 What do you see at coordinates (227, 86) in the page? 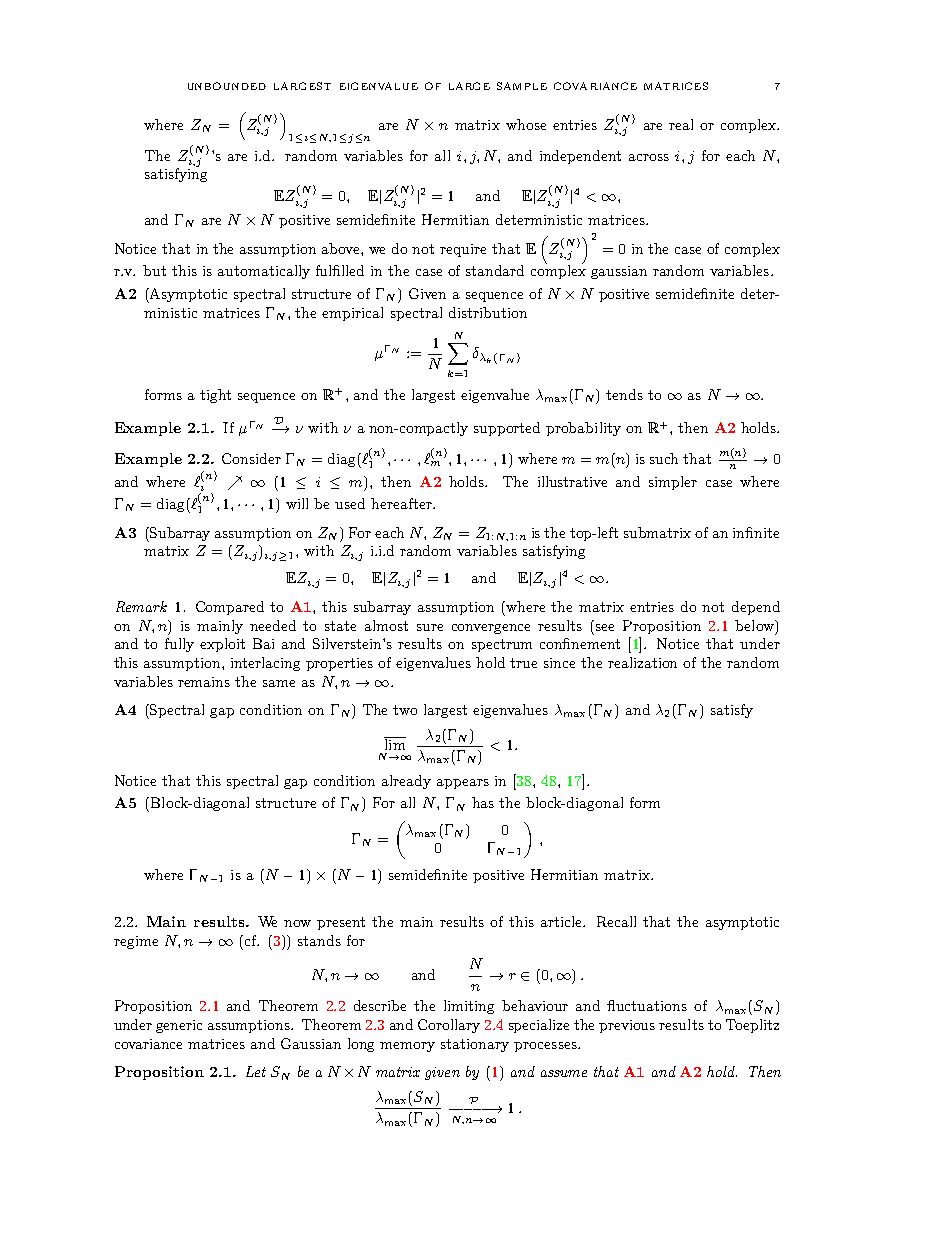
I see `UNBOUNDED` at bounding box center [227, 86].
